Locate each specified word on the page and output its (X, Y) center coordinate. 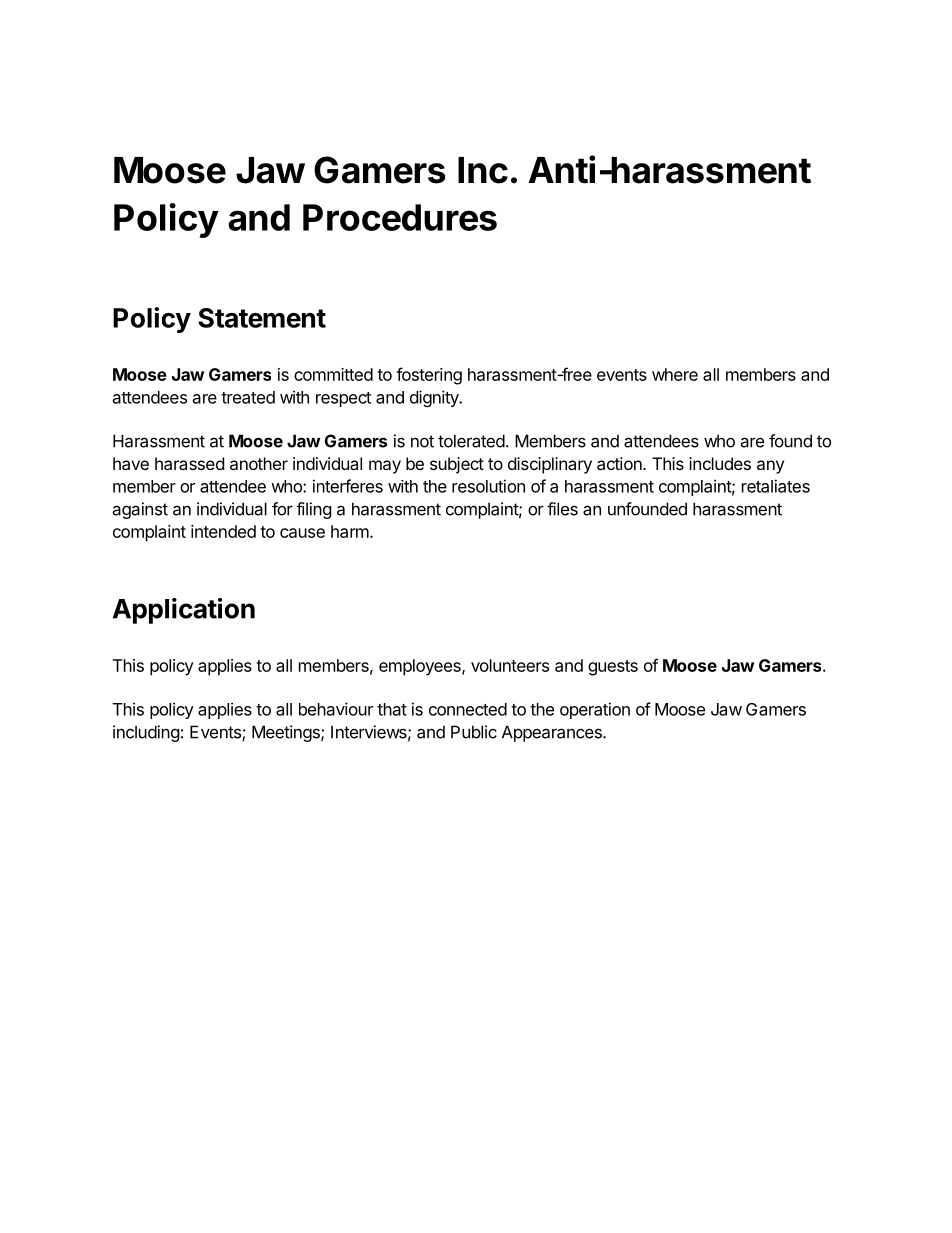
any (770, 467)
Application (184, 611)
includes (720, 463)
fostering (429, 376)
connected (468, 709)
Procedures (400, 217)
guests (613, 668)
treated (248, 397)
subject (457, 465)
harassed (189, 463)
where (675, 374)
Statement (262, 318)
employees (421, 667)
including (146, 733)
